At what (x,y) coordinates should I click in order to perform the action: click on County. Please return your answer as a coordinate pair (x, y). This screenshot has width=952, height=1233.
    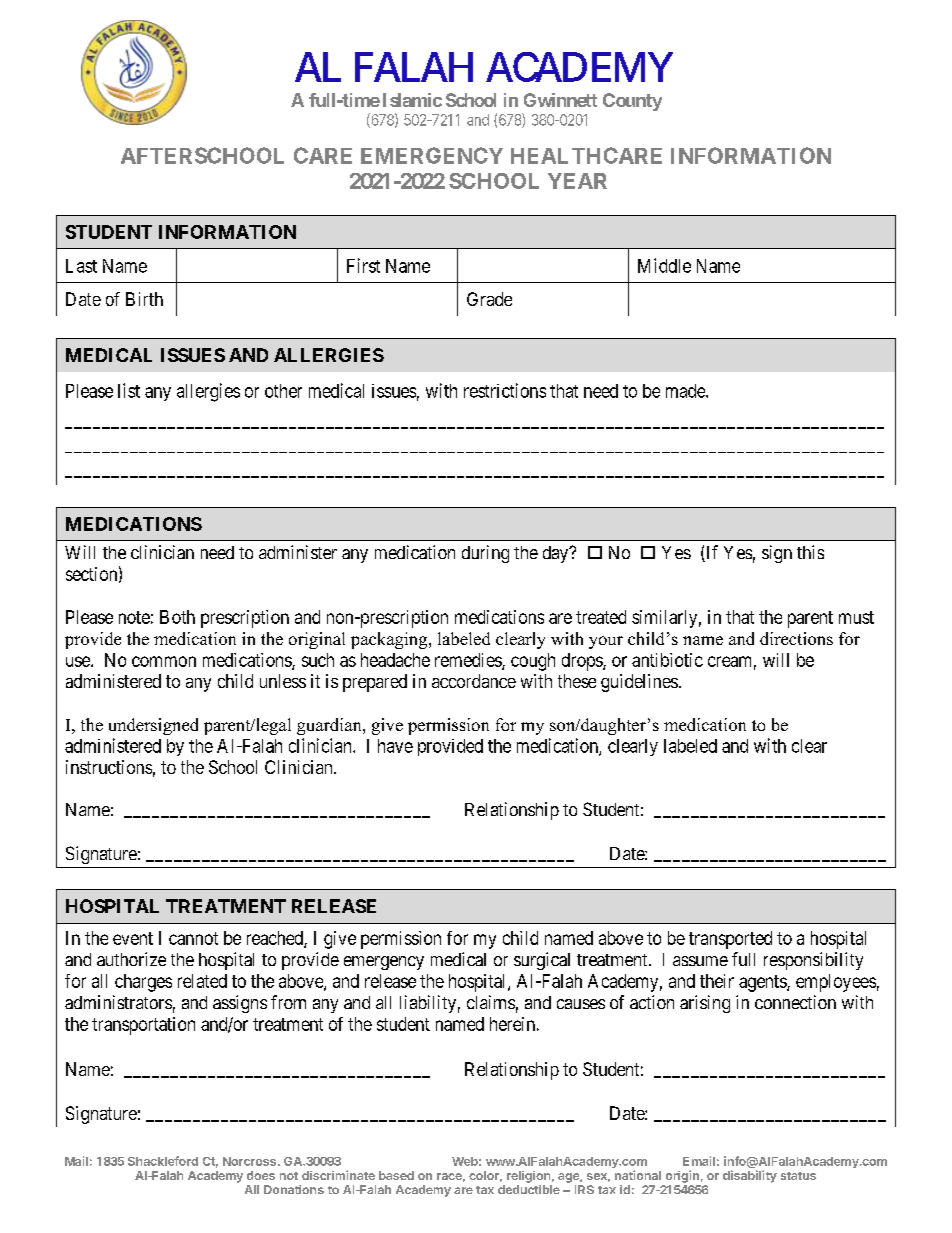
    Looking at the image, I should click on (632, 102).
